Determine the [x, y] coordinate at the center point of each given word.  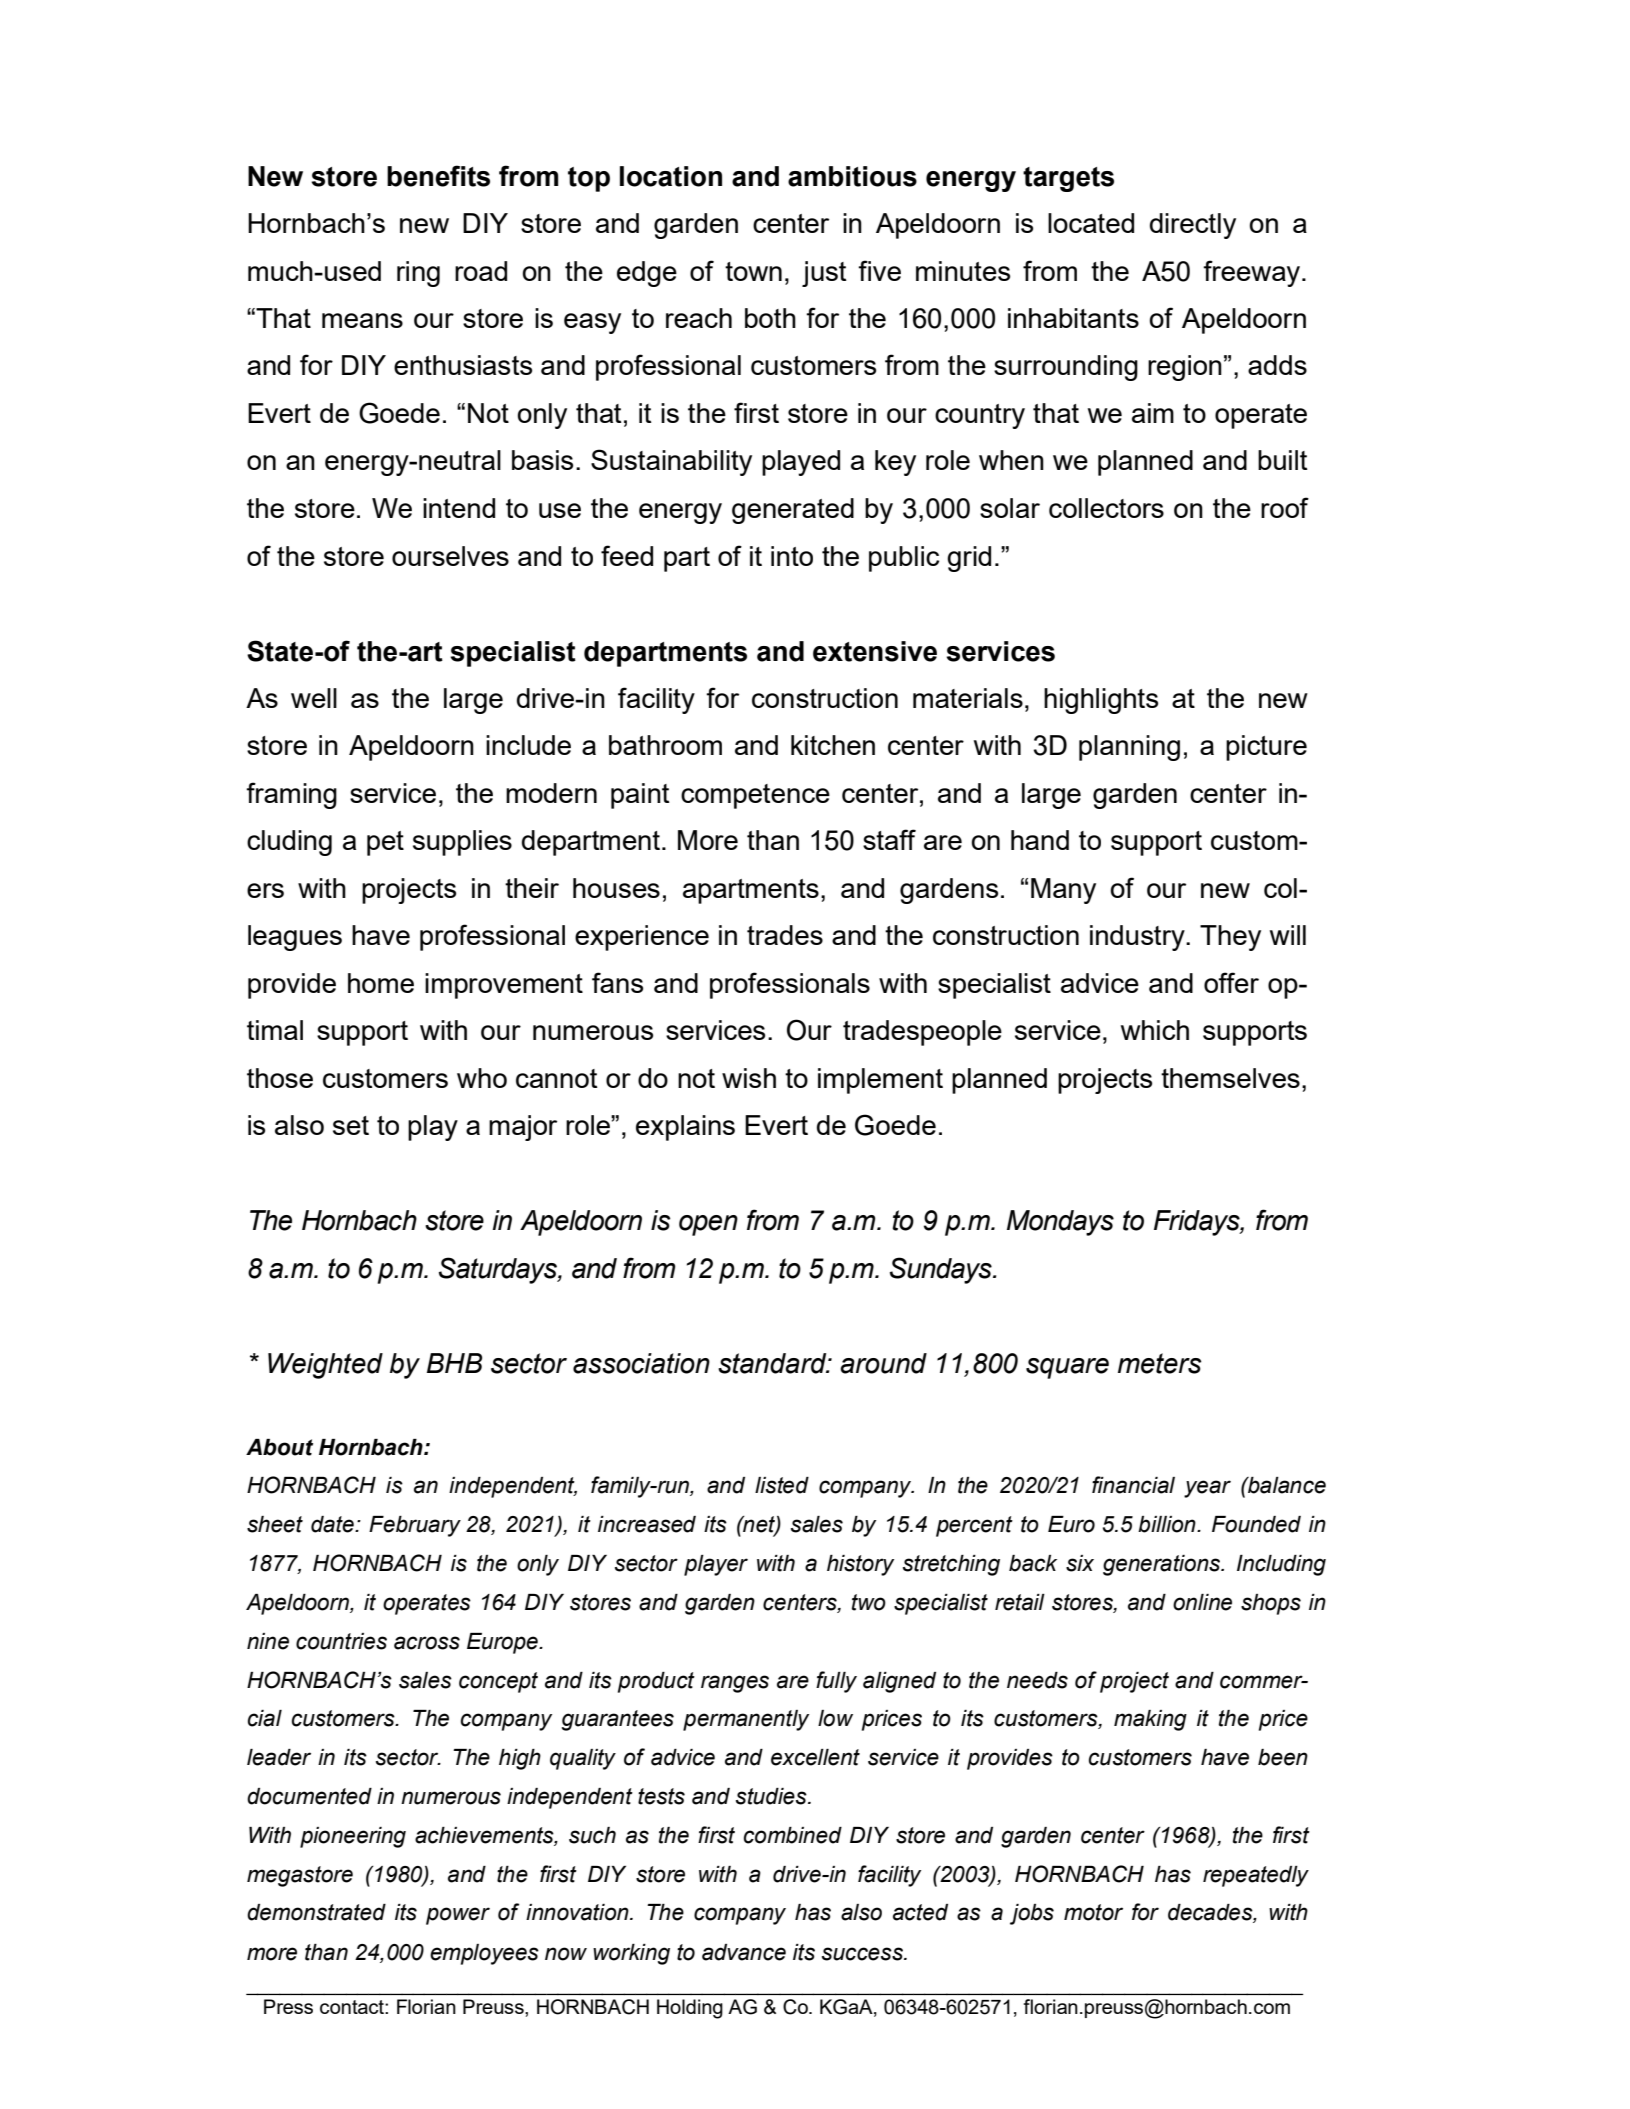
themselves [1230, 1078]
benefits [438, 176]
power [458, 1916]
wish [749, 1078]
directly [1193, 226]
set [351, 1125]
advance [744, 1952]
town [753, 271]
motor [1093, 1912]
